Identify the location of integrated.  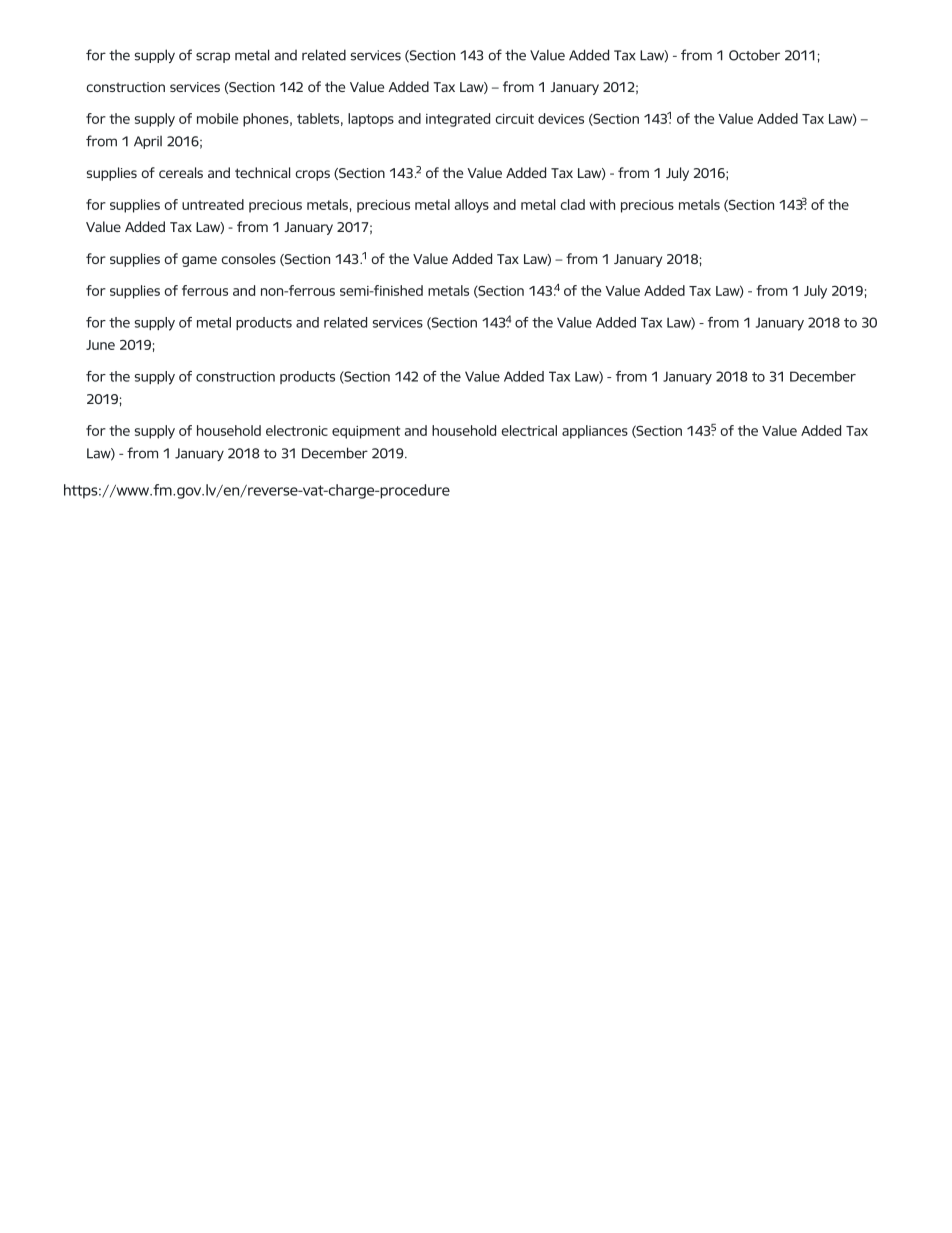
(458, 120).
